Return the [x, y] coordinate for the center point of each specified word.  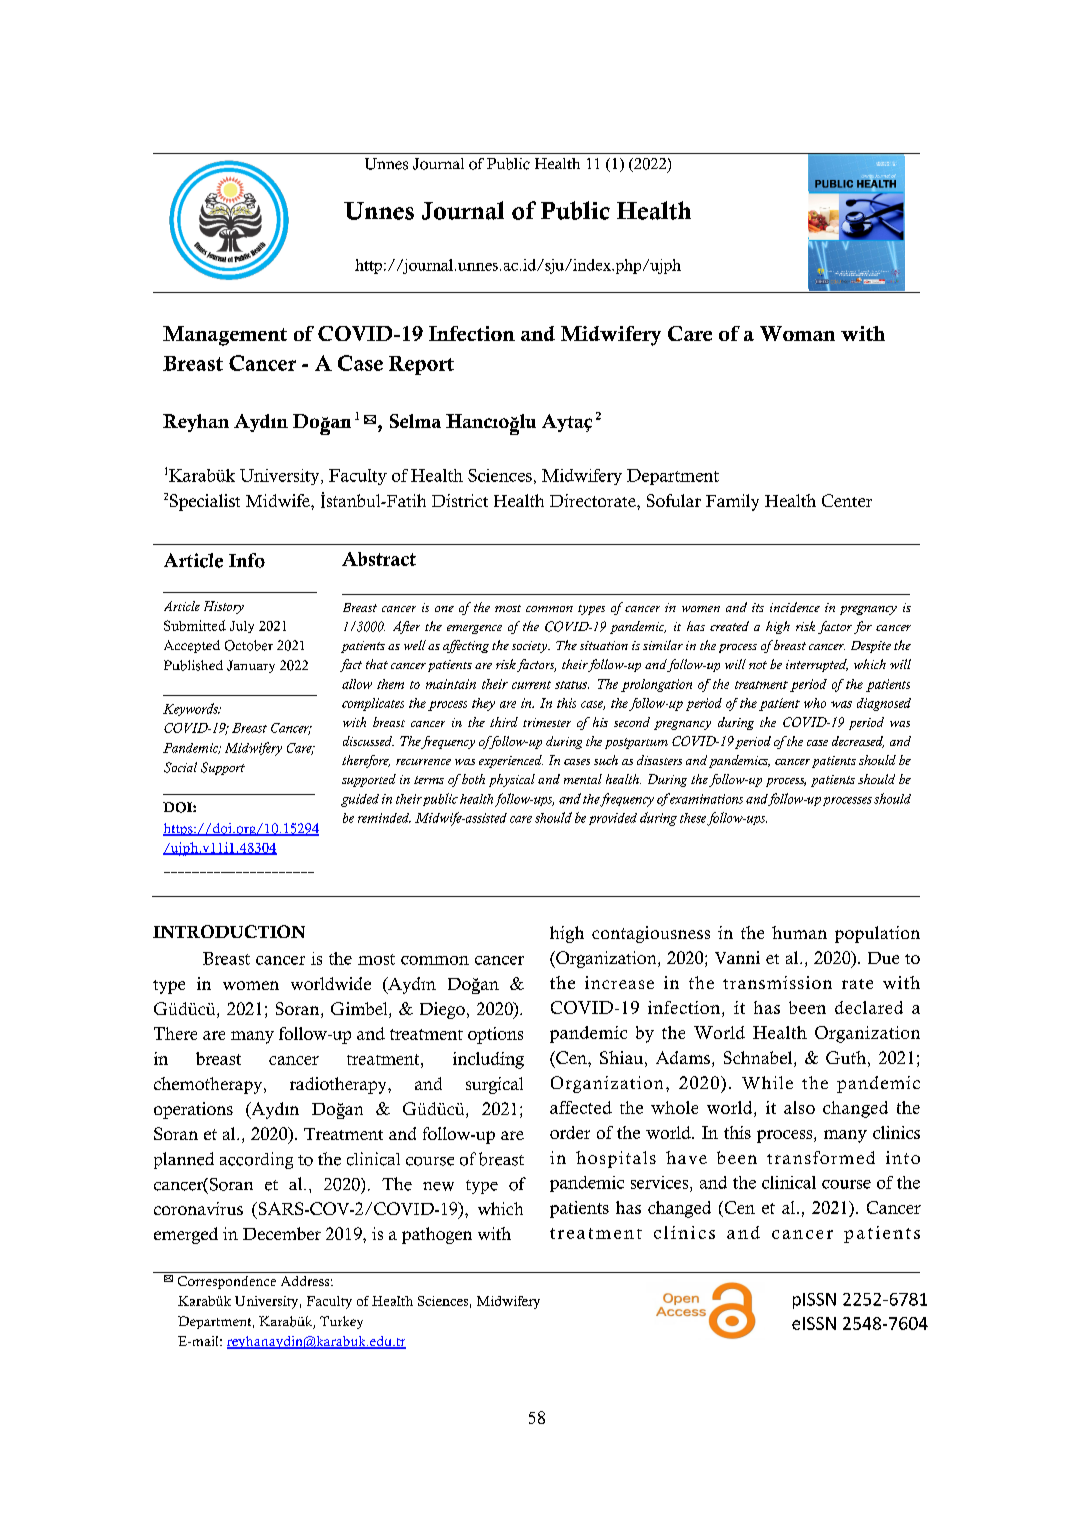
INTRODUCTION [229, 931]
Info [247, 560]
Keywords [191, 709]
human [799, 932]
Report [421, 365]
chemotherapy [209, 1085]
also [799, 1107]
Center [847, 500]
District [460, 500]
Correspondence [227, 1282]
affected [581, 1107]
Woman [797, 333]
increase [619, 982]
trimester [547, 722]
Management [225, 336]
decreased [858, 742]
